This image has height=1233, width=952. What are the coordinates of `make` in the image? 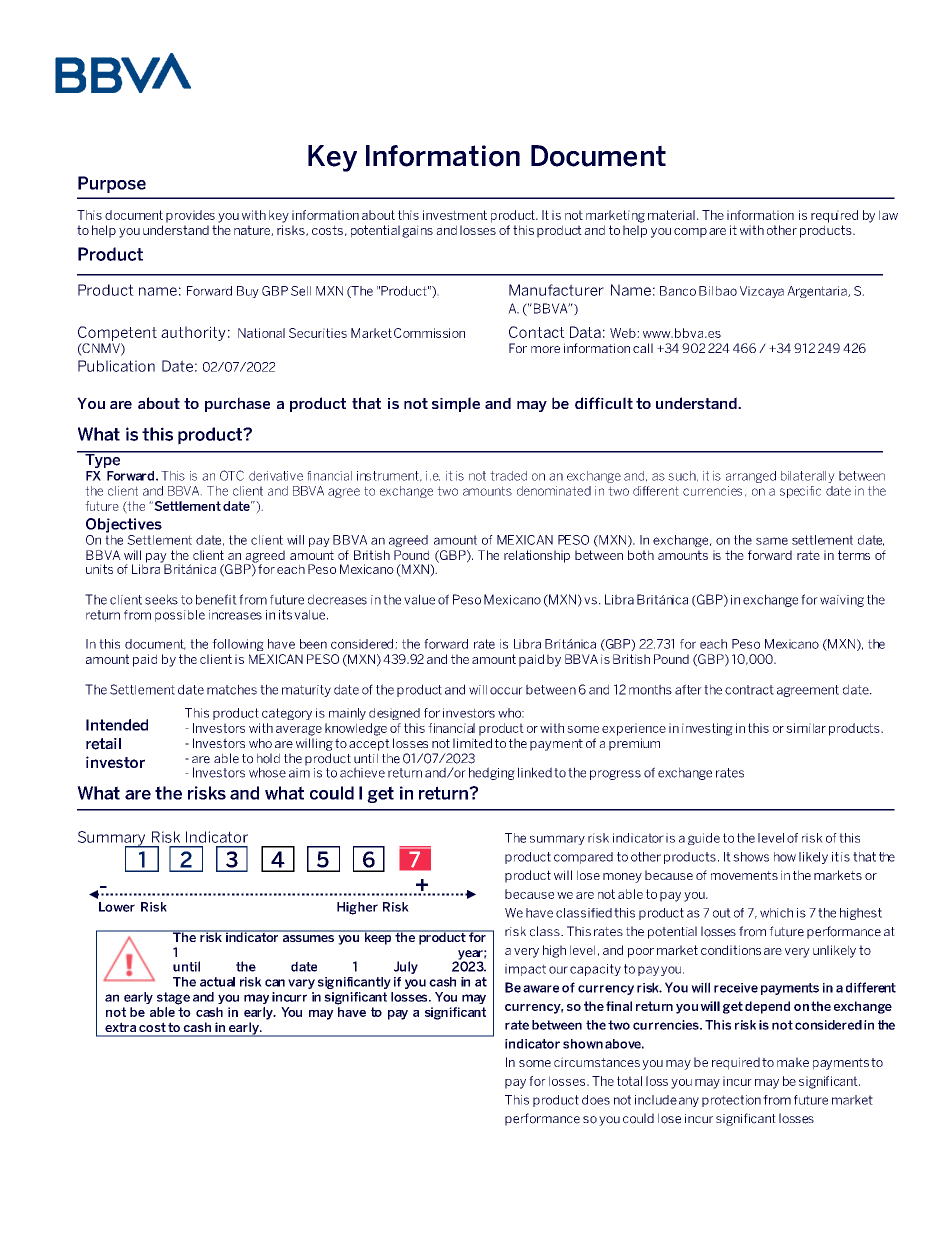 It's located at (793, 1062).
